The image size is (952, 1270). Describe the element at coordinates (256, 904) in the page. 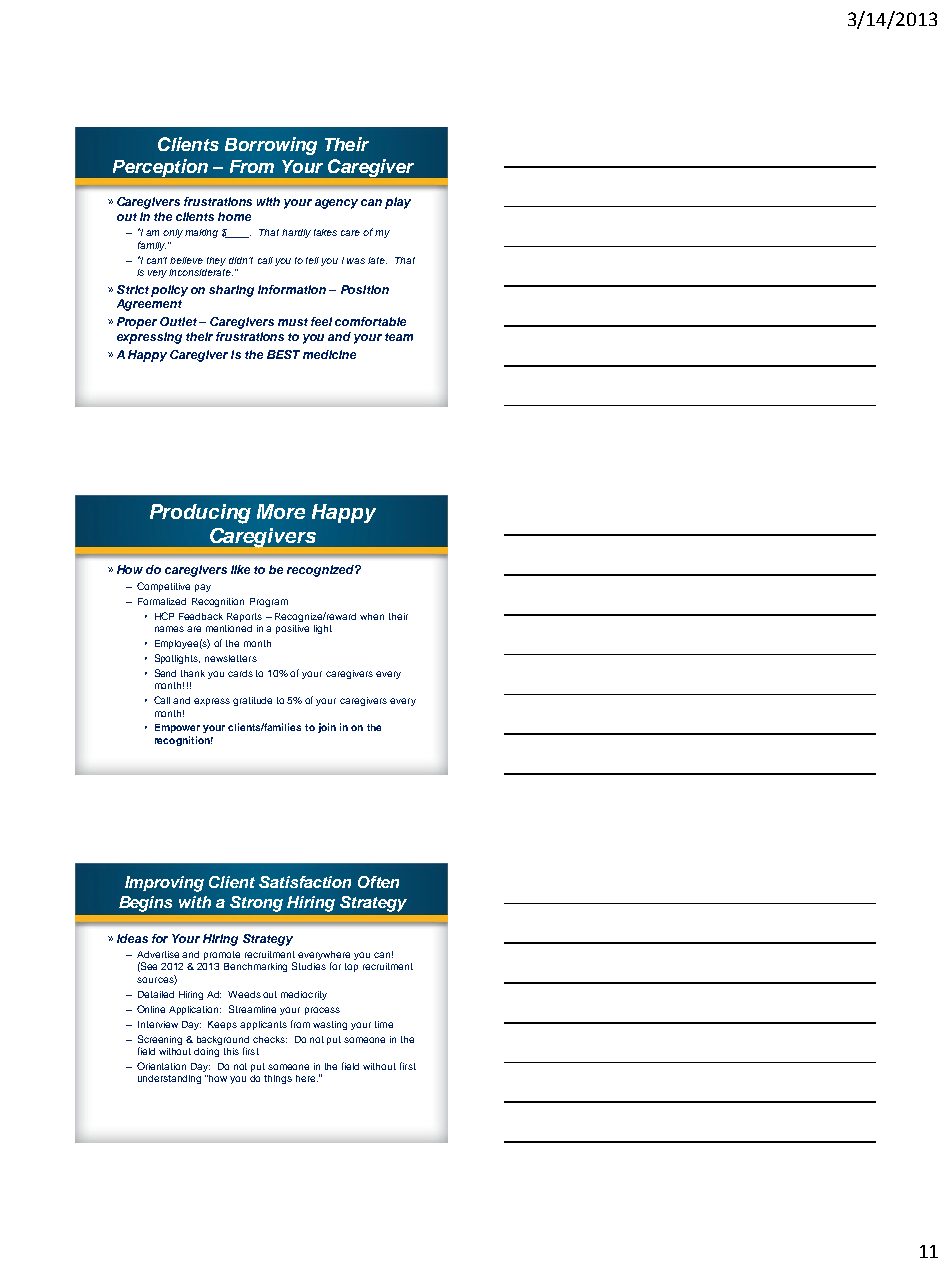

I see `Strong` at that location.
